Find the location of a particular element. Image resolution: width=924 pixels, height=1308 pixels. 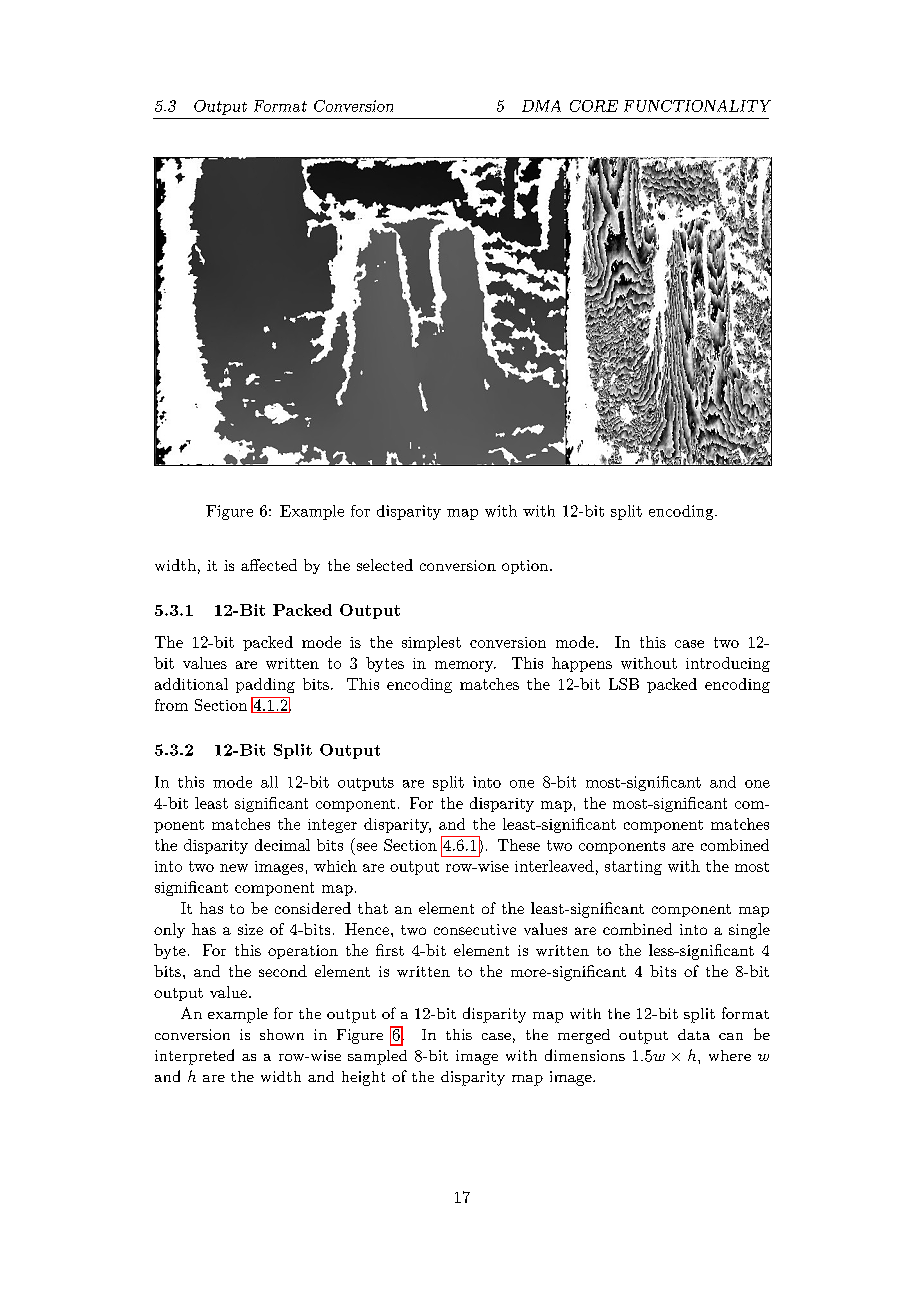

all is located at coordinates (269, 782).
